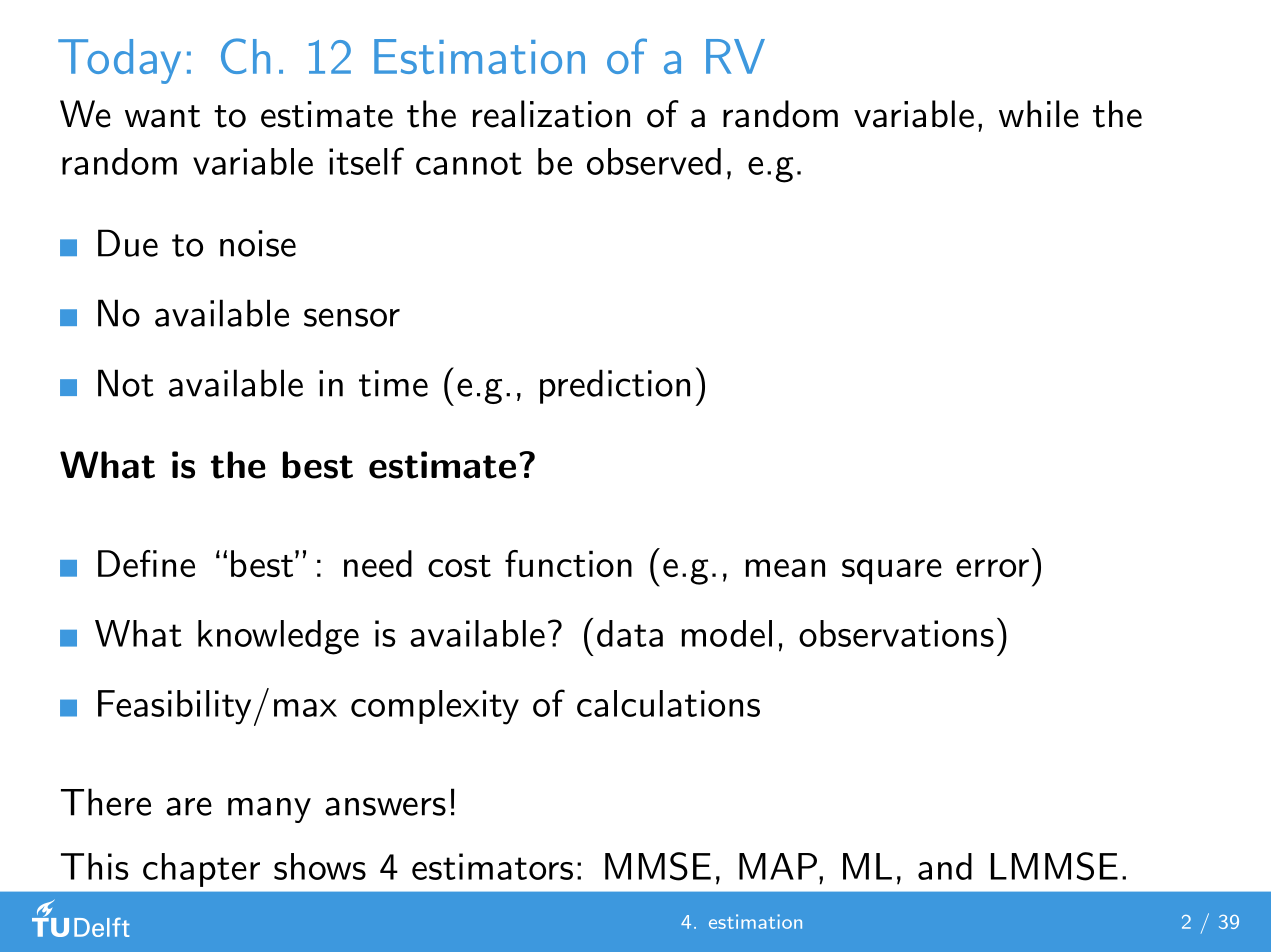 The image size is (1271, 952). Describe the element at coordinates (1039, 114) in the screenshot. I see `while` at that location.
